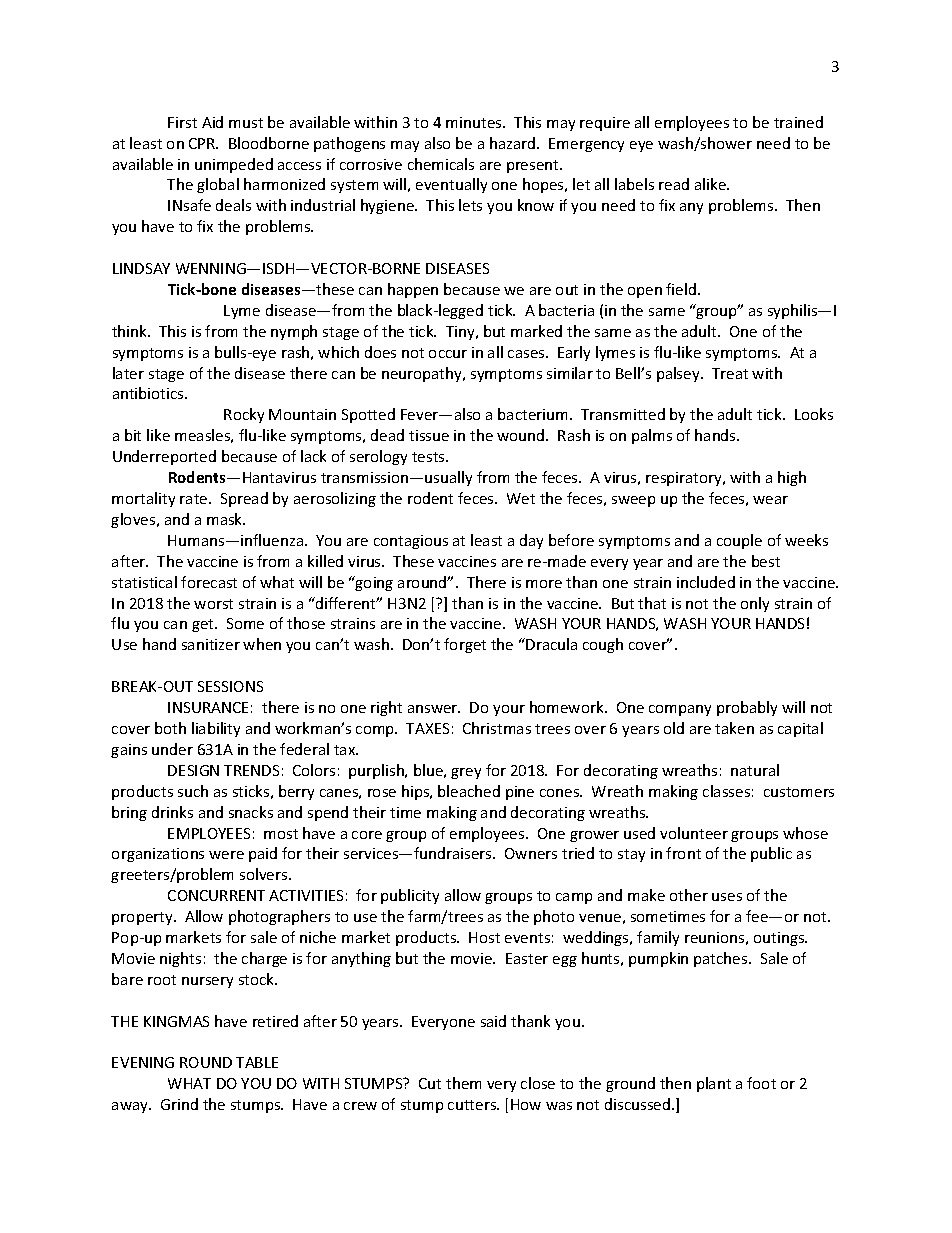  What do you see at coordinates (203, 143) in the screenshot?
I see `CPR` at bounding box center [203, 143].
